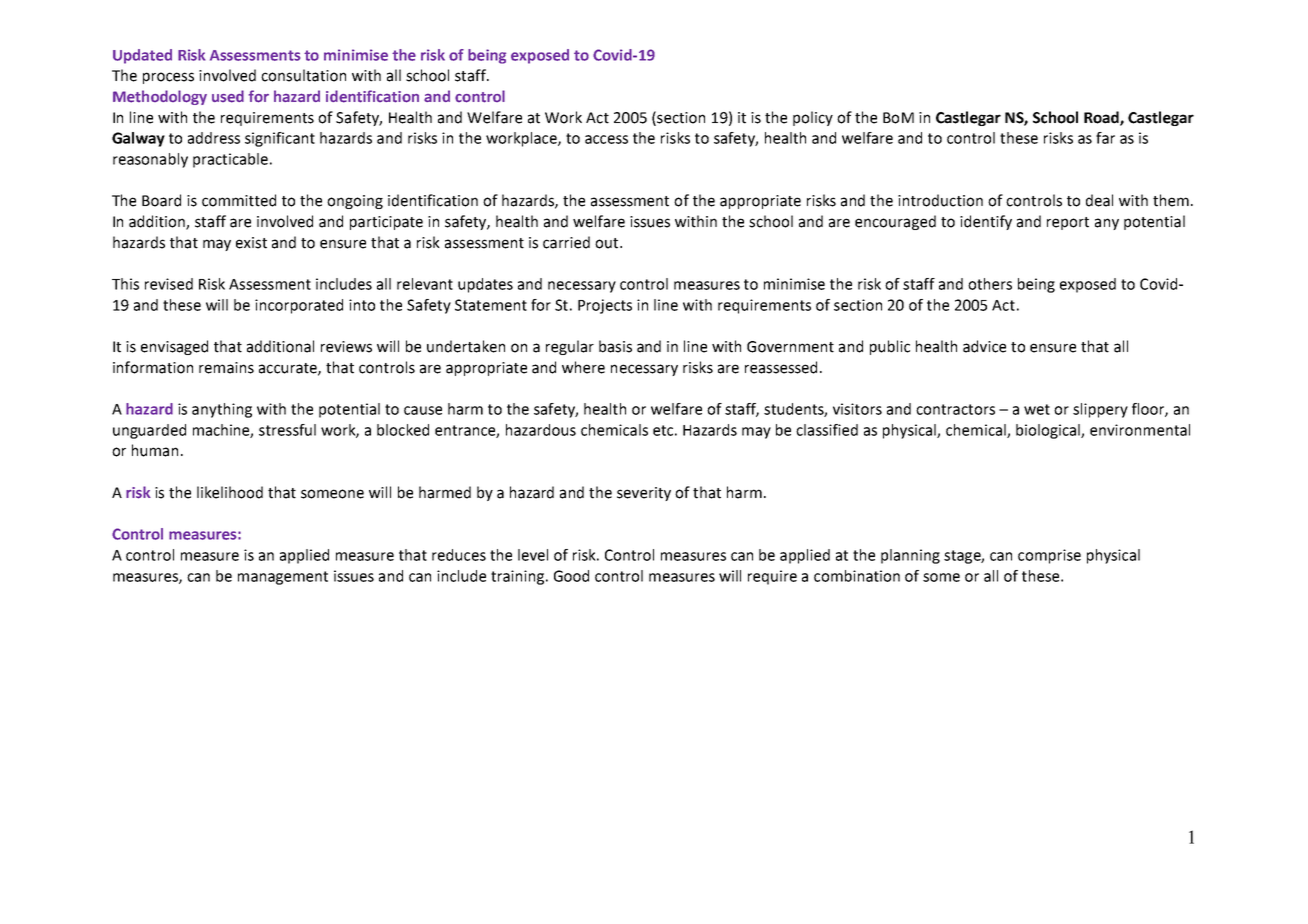 The width and height of the screenshot is (1308, 924). I want to click on management, so click(283, 578).
